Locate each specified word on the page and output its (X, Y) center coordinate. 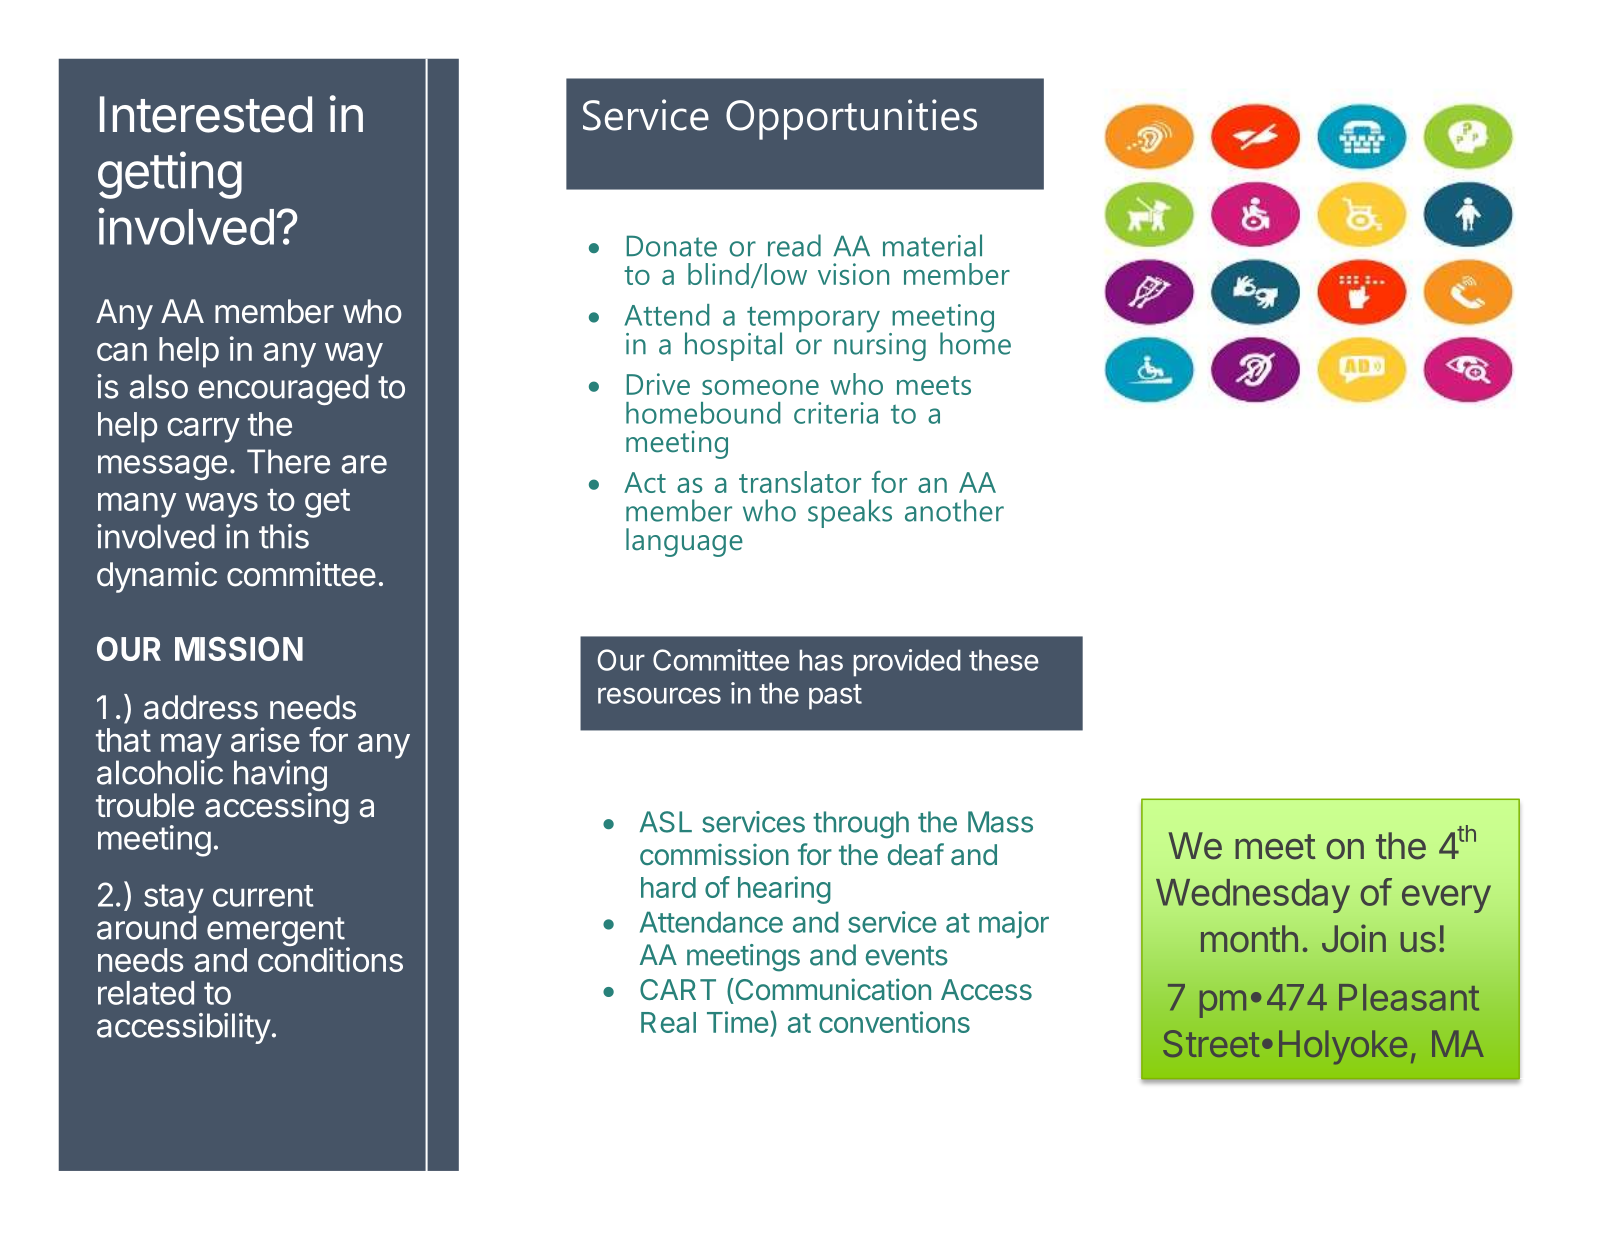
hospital (733, 346)
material (932, 245)
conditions (330, 959)
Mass (1000, 822)
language (684, 542)
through (861, 825)
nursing (880, 345)
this (284, 536)
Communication (832, 989)
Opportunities (851, 119)
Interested (206, 114)
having (280, 777)
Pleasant (1409, 997)
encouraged (283, 389)
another (954, 510)
